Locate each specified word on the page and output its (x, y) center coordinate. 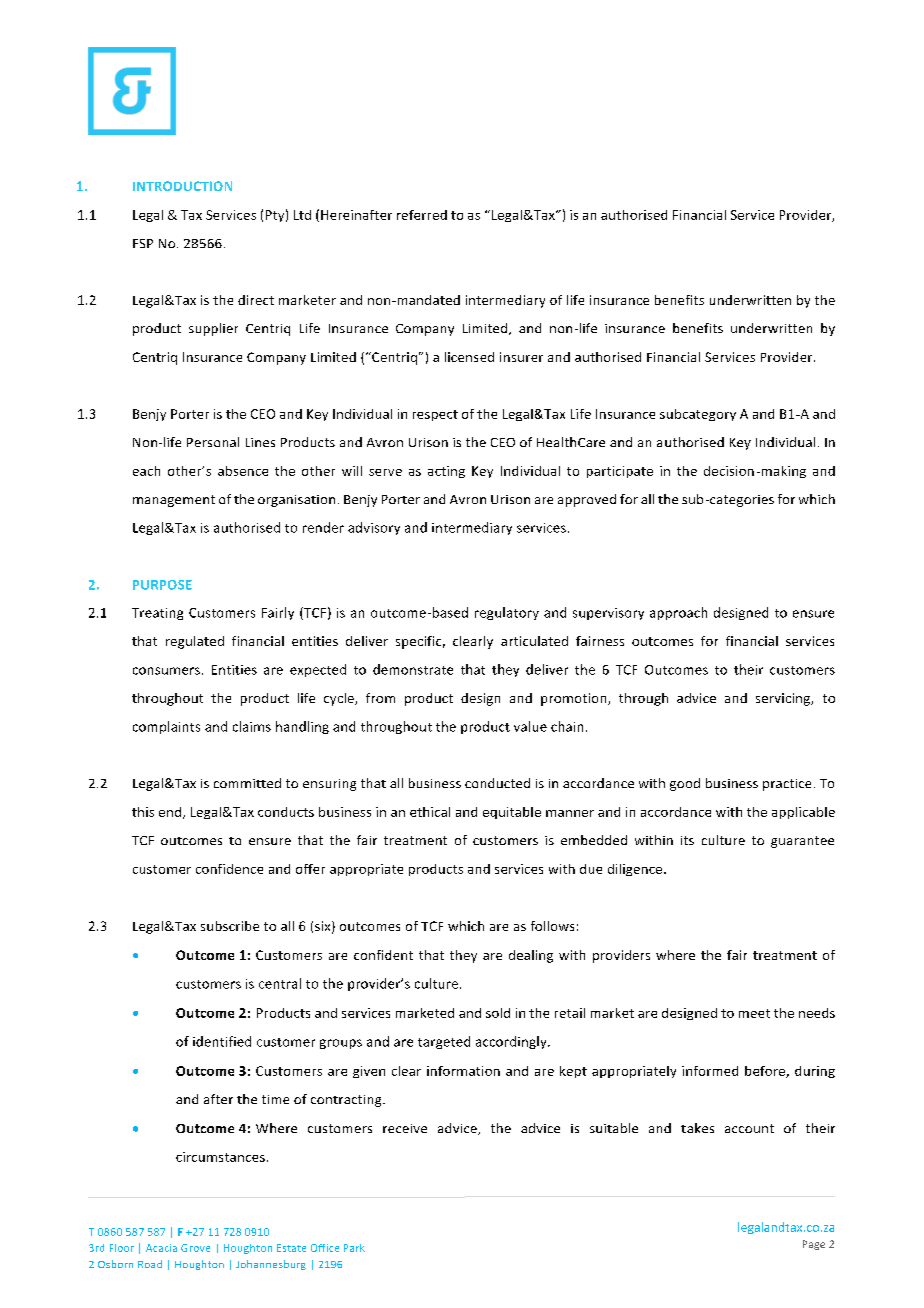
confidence (229, 869)
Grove (195, 1248)
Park (354, 1248)
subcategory (698, 415)
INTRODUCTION (182, 186)
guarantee (802, 842)
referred (422, 215)
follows (552, 926)
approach (678, 613)
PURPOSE (162, 585)
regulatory (507, 613)
